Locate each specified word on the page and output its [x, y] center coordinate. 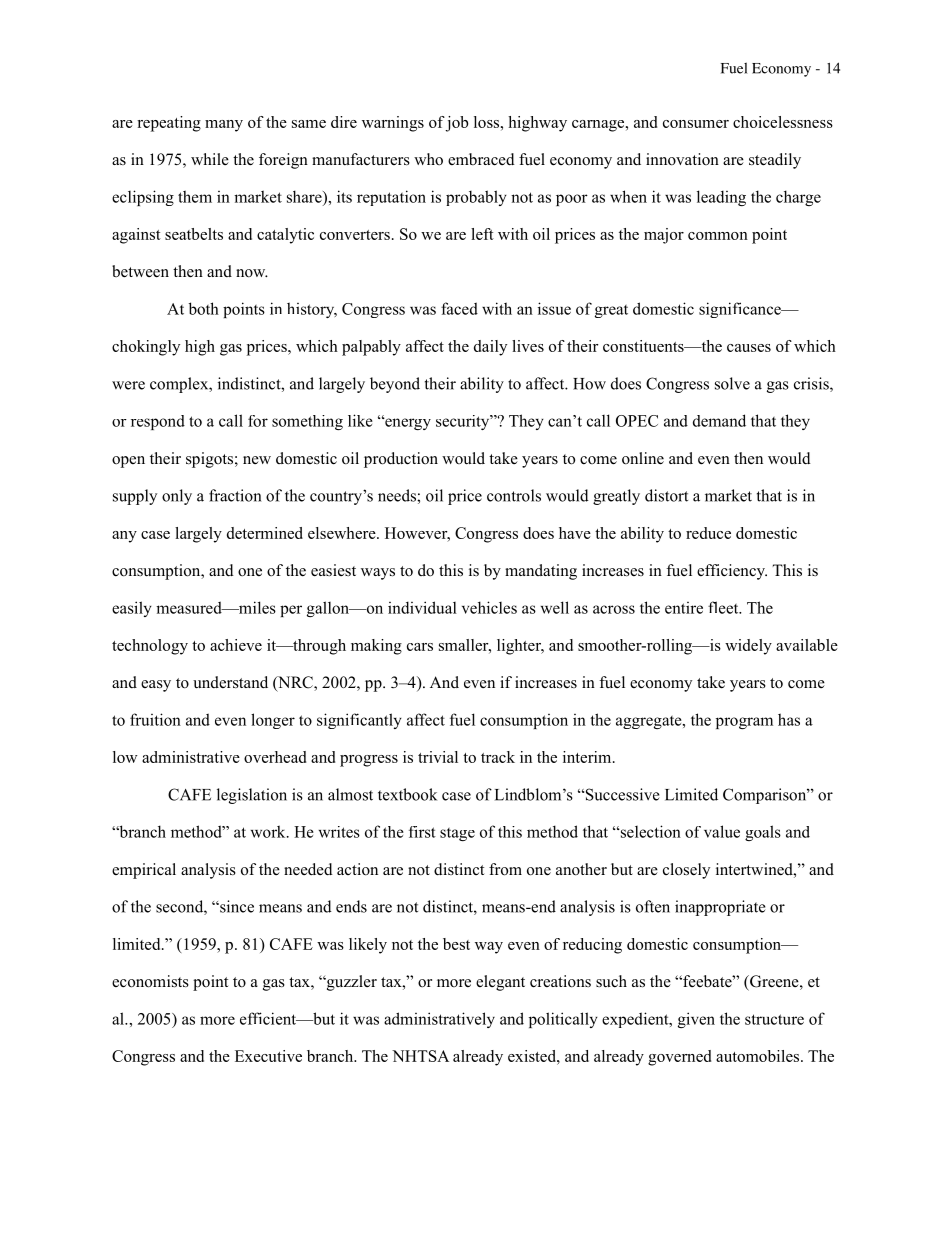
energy [407, 423]
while [210, 159]
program [744, 723]
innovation [682, 159]
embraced [481, 159]
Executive [268, 1056]
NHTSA [420, 1056]
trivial [438, 757]
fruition [155, 719]
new [257, 460]
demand [719, 420]
